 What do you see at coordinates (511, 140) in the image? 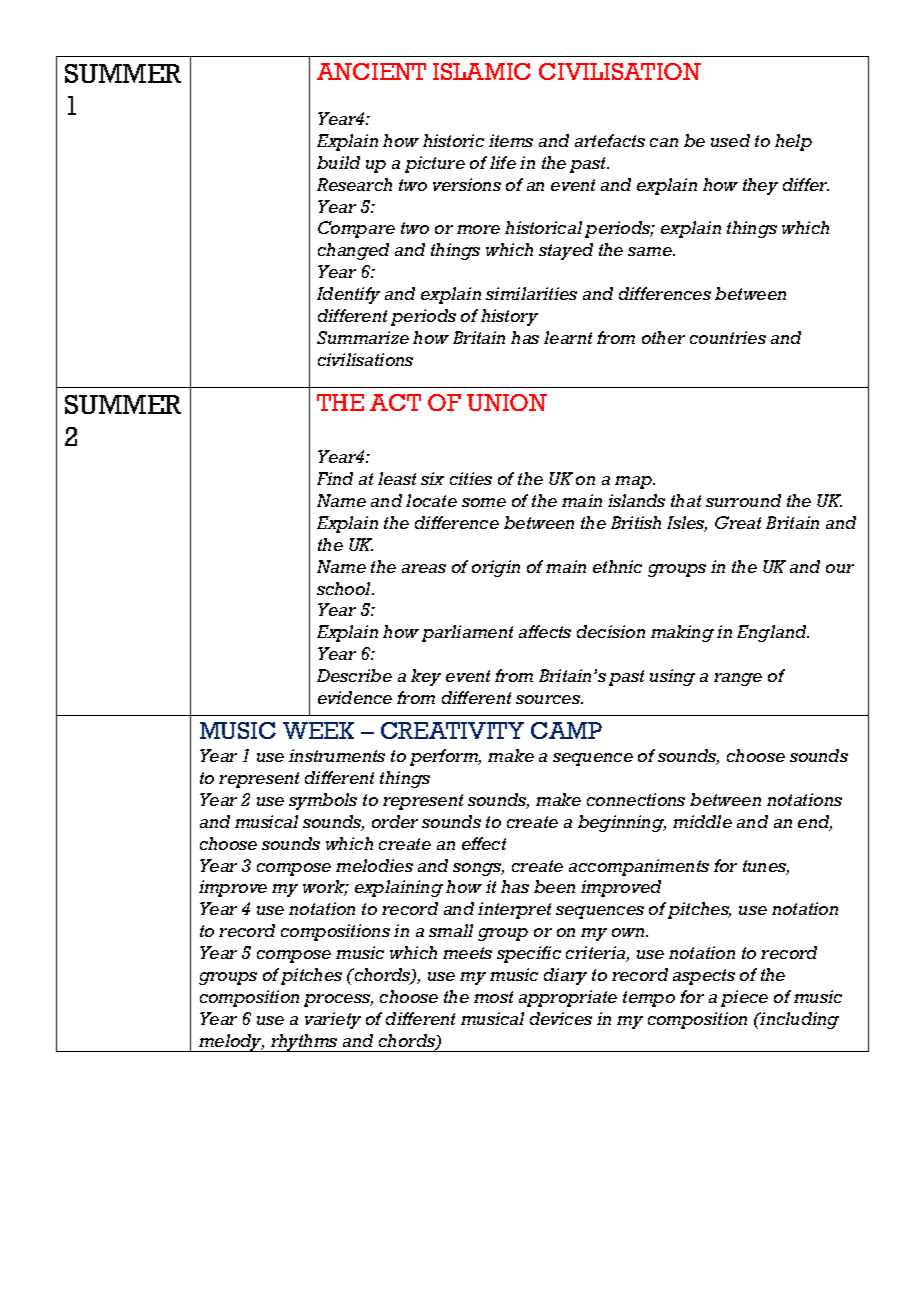
I see `items` at bounding box center [511, 140].
